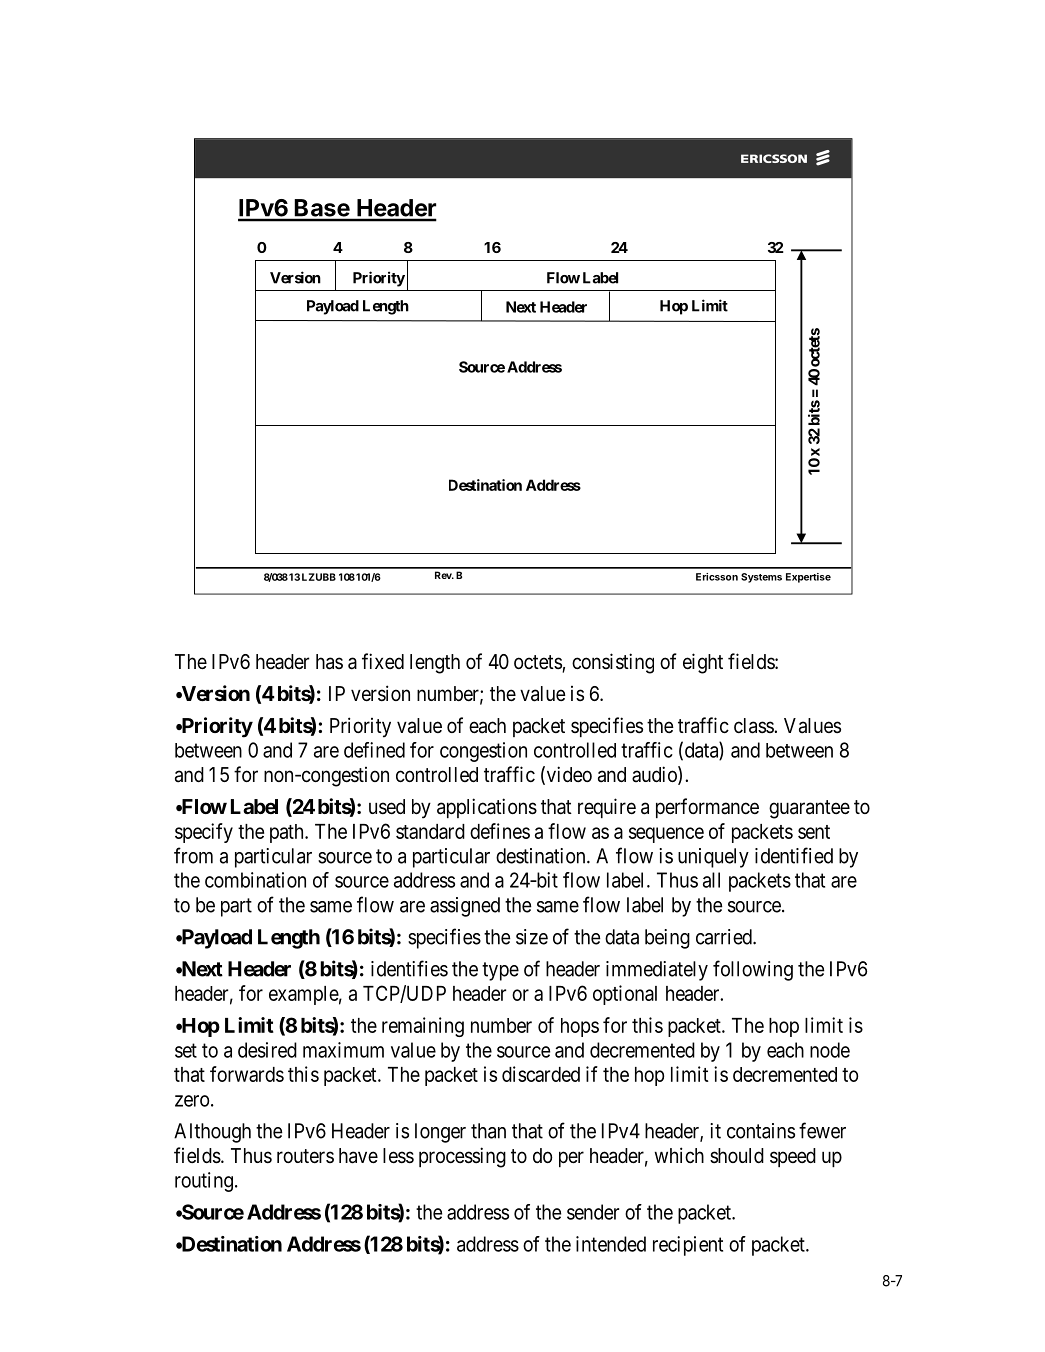  What do you see at coordinates (613, 663) in the page?
I see `consisting` at bounding box center [613, 663].
